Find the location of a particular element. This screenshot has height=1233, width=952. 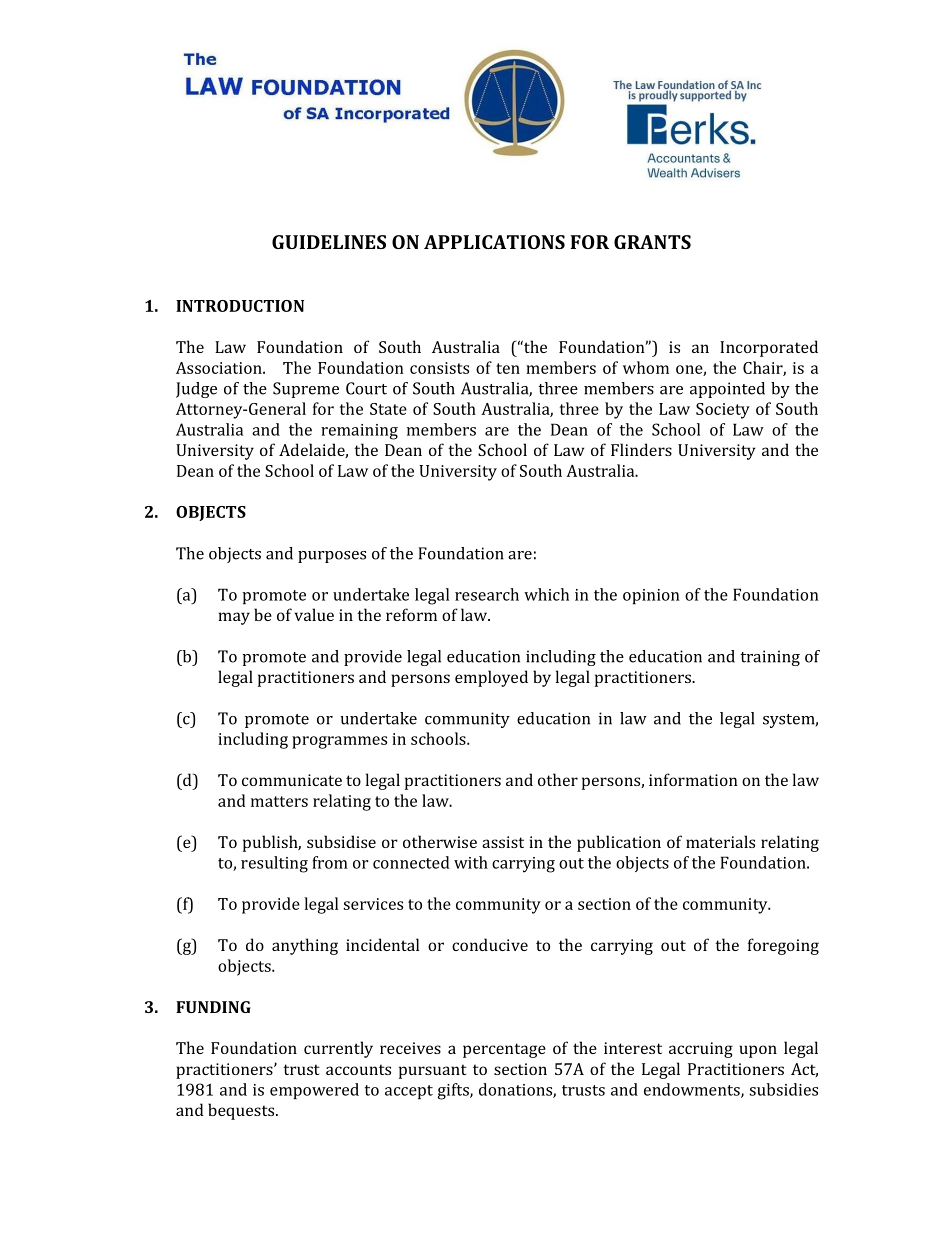

State is located at coordinates (388, 409).
